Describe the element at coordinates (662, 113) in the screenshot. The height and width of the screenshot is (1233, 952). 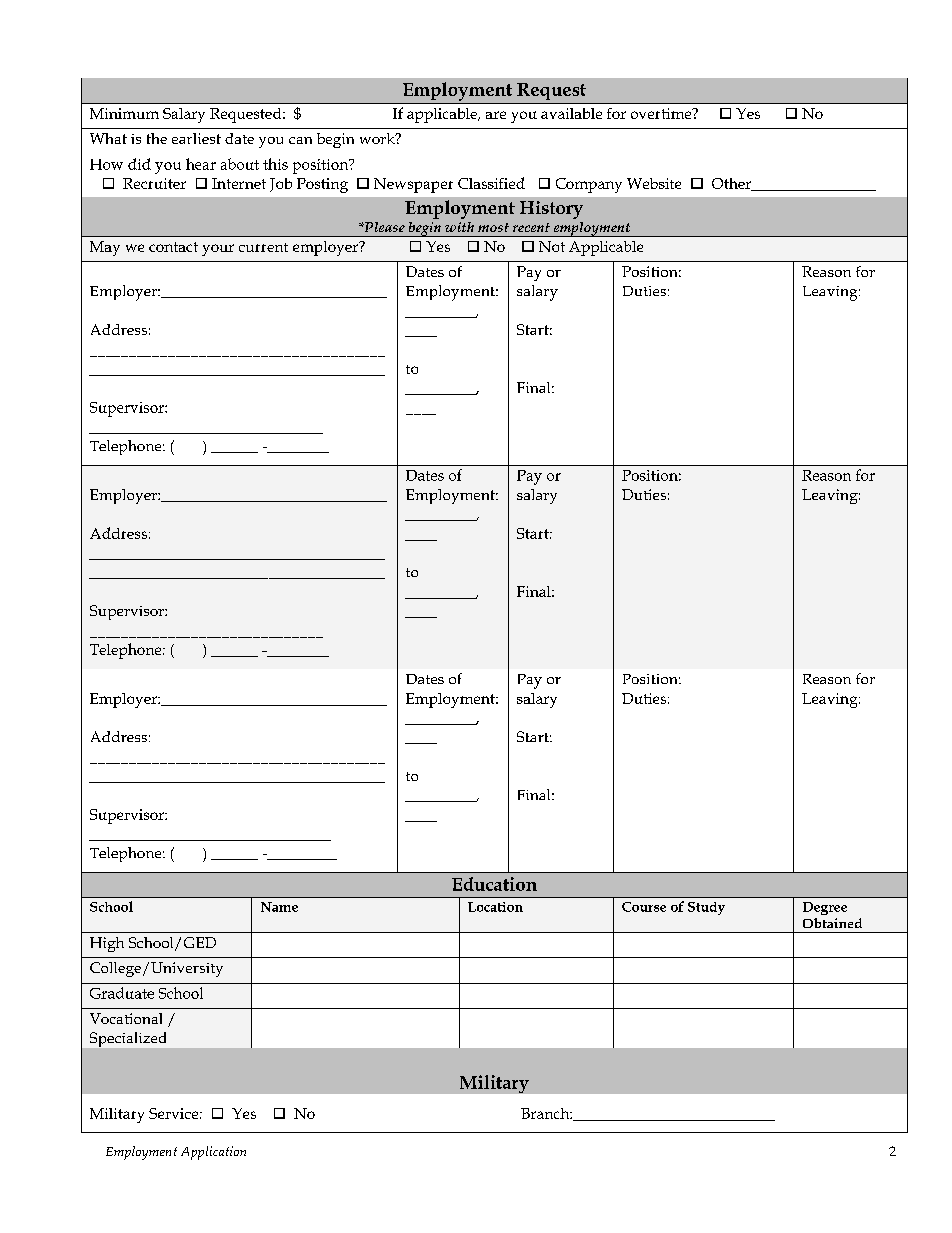
I see `overtime` at that location.
